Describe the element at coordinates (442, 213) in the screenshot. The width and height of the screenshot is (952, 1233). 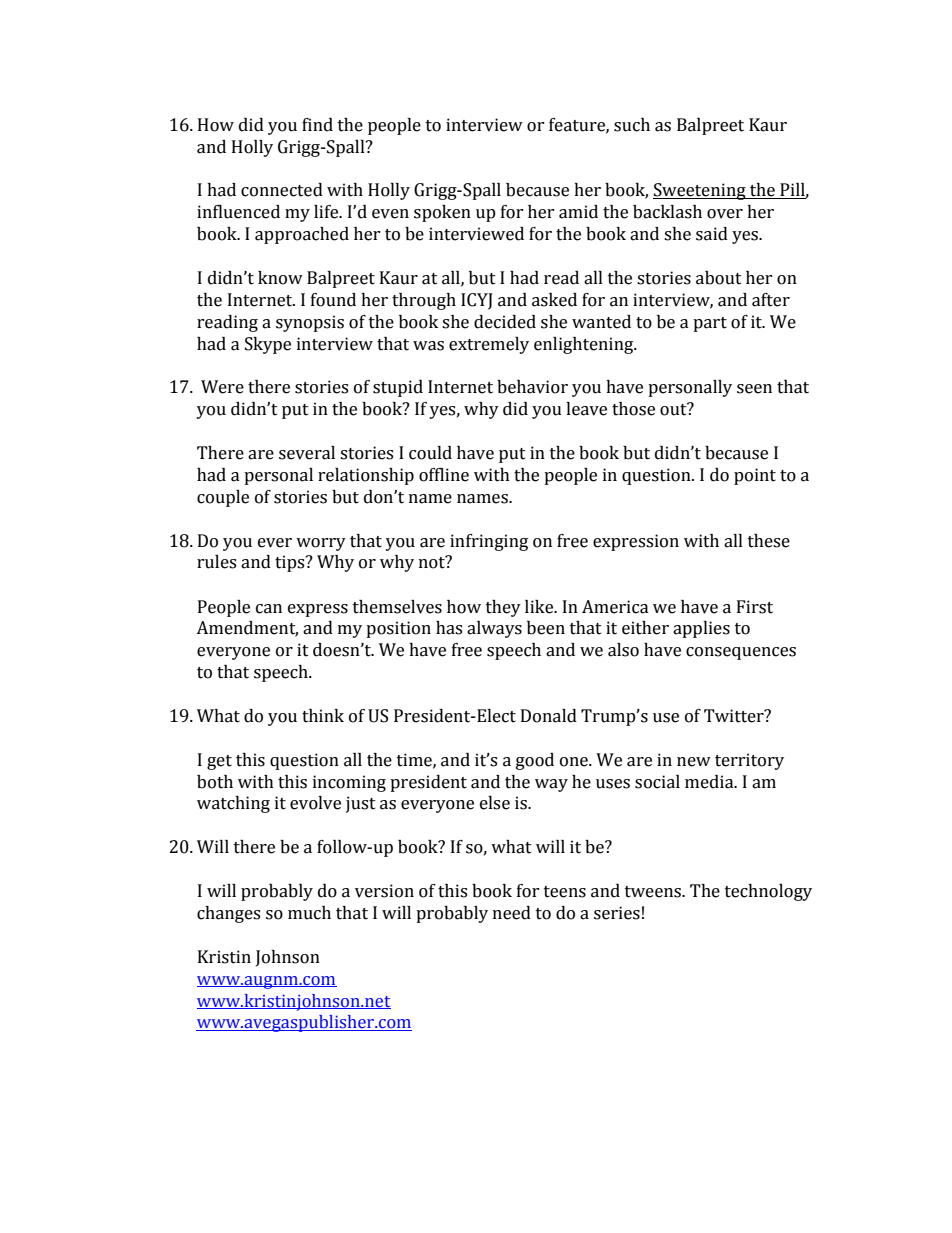
I see `spoken` at that location.
